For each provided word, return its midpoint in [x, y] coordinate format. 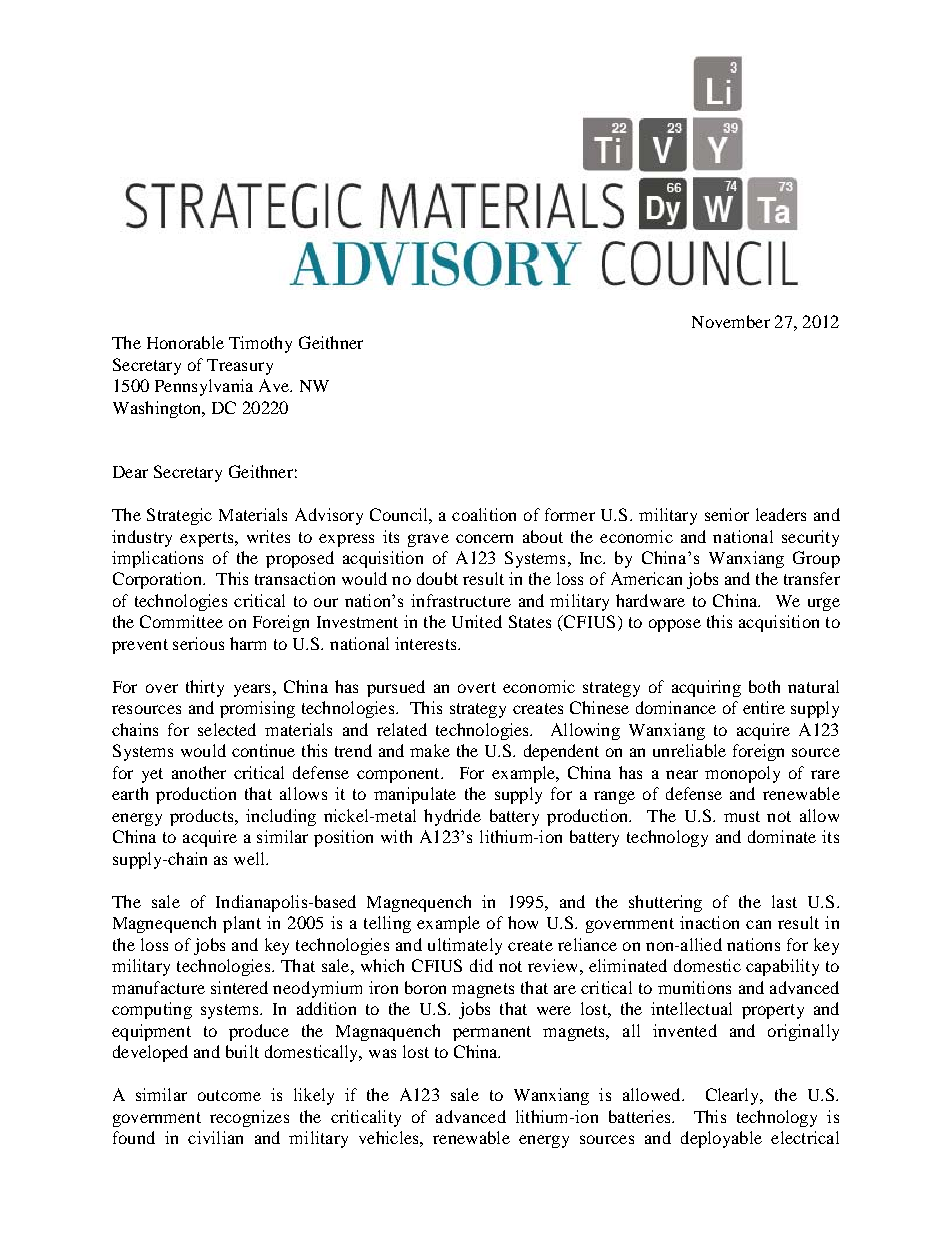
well [250, 858]
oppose [675, 625]
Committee [181, 621]
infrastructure [461, 600]
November [731, 321]
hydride [452, 817]
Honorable [185, 342]
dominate [782, 836]
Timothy [260, 344]
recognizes [249, 1118]
